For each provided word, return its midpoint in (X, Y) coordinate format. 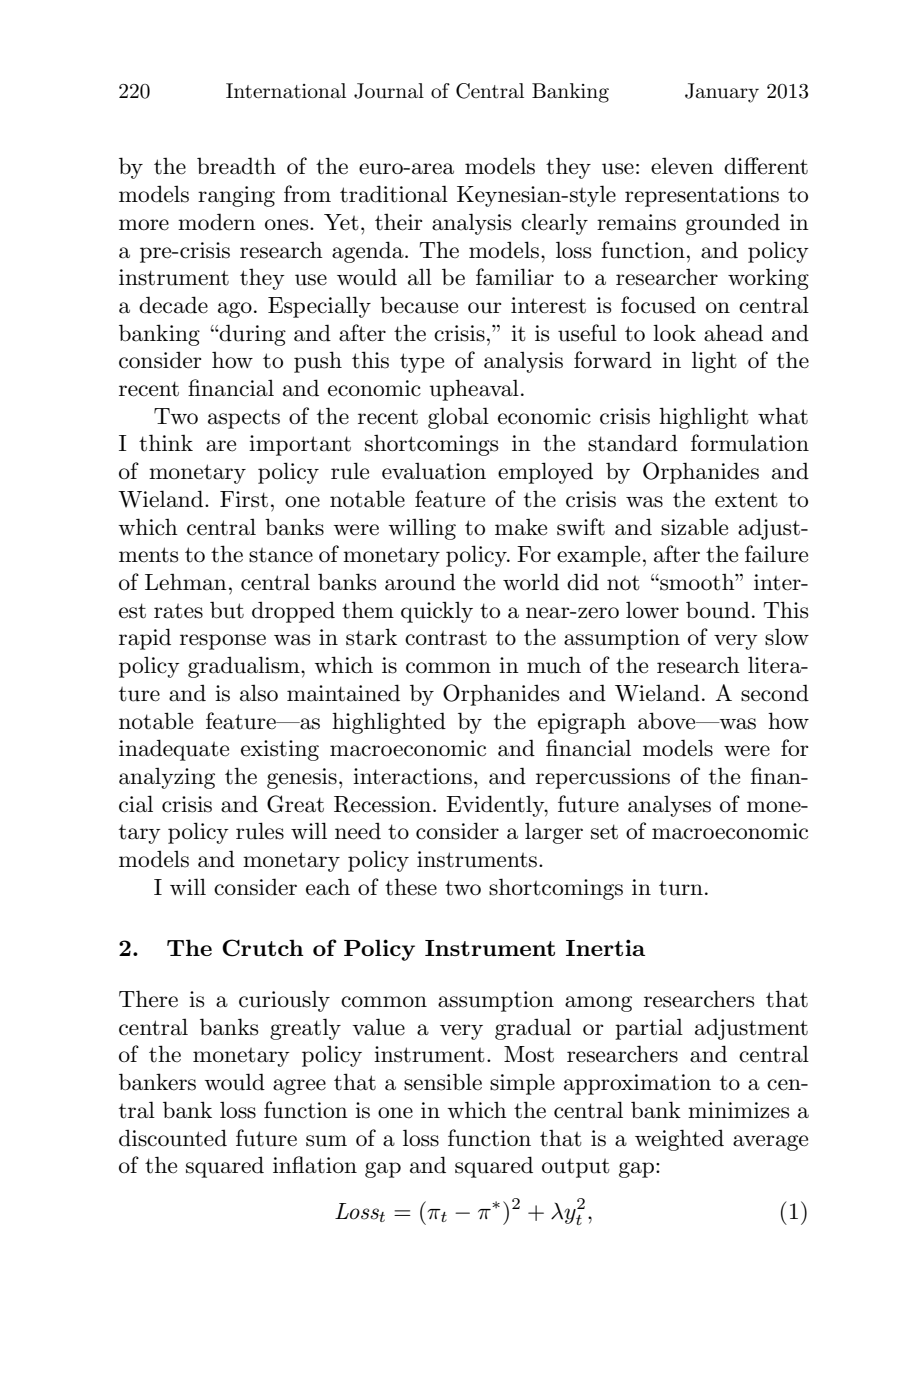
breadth (236, 166)
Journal (389, 91)
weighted (679, 1140)
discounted (173, 1138)
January (722, 93)
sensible (443, 1082)
